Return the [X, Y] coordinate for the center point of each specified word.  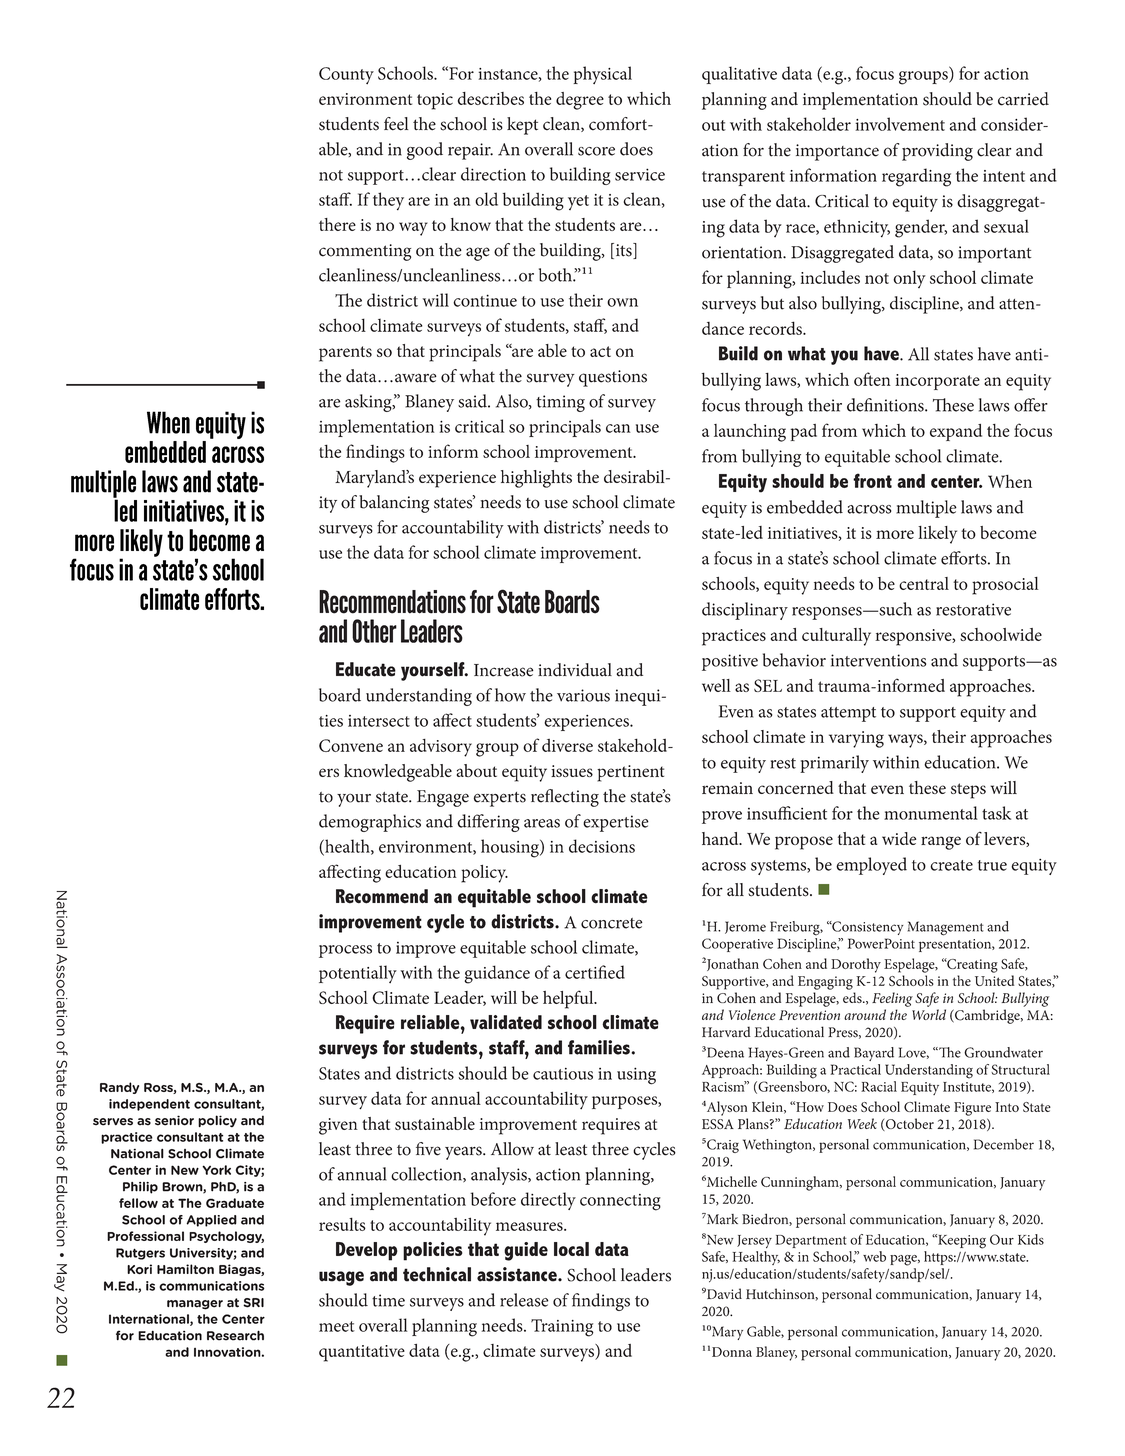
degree [580, 101]
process [345, 951]
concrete [612, 923]
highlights [536, 479]
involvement [900, 124]
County [346, 75]
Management [946, 928]
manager [195, 1305]
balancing [394, 504]
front [872, 480]
